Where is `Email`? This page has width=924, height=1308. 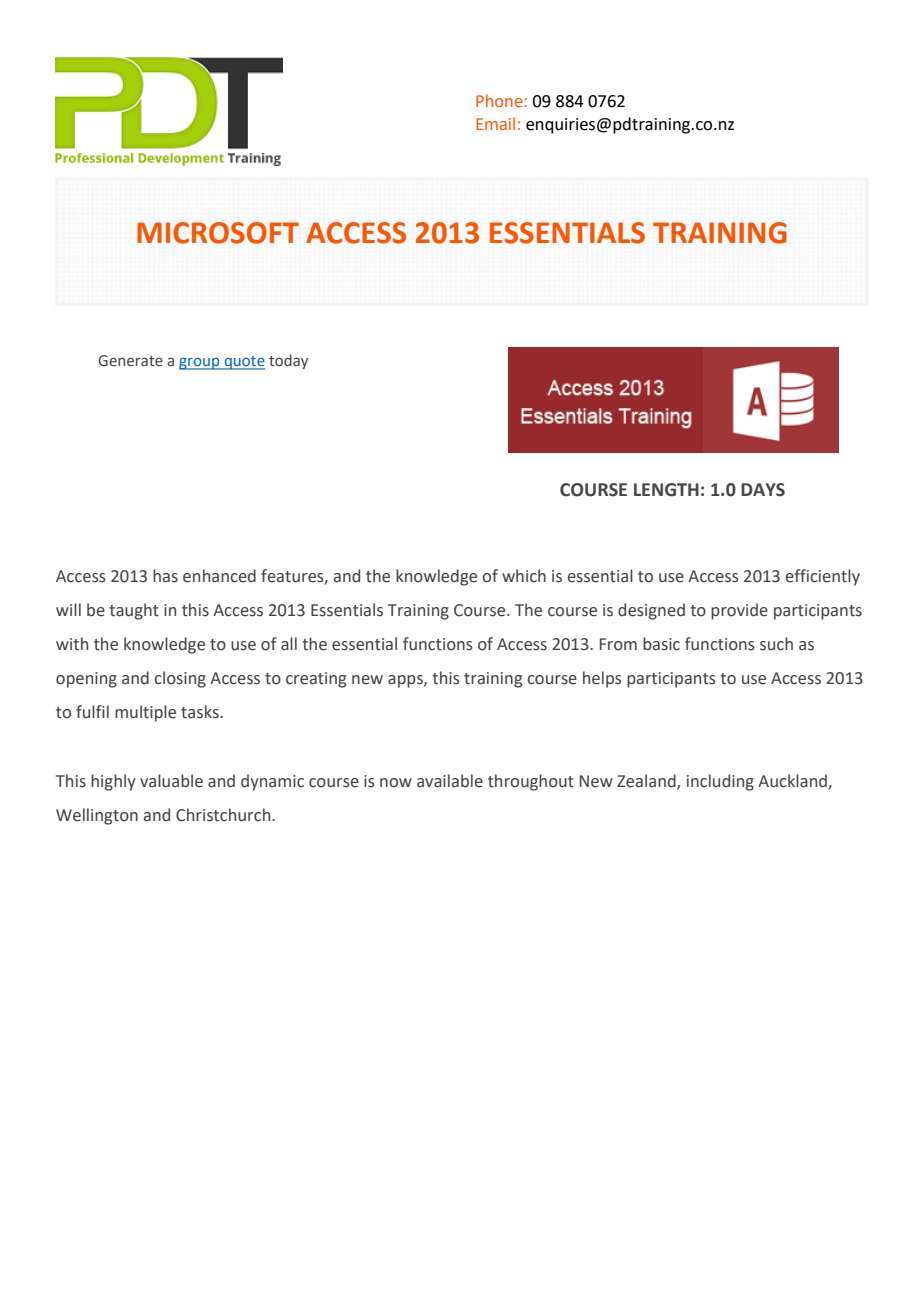 Email is located at coordinates (495, 123).
